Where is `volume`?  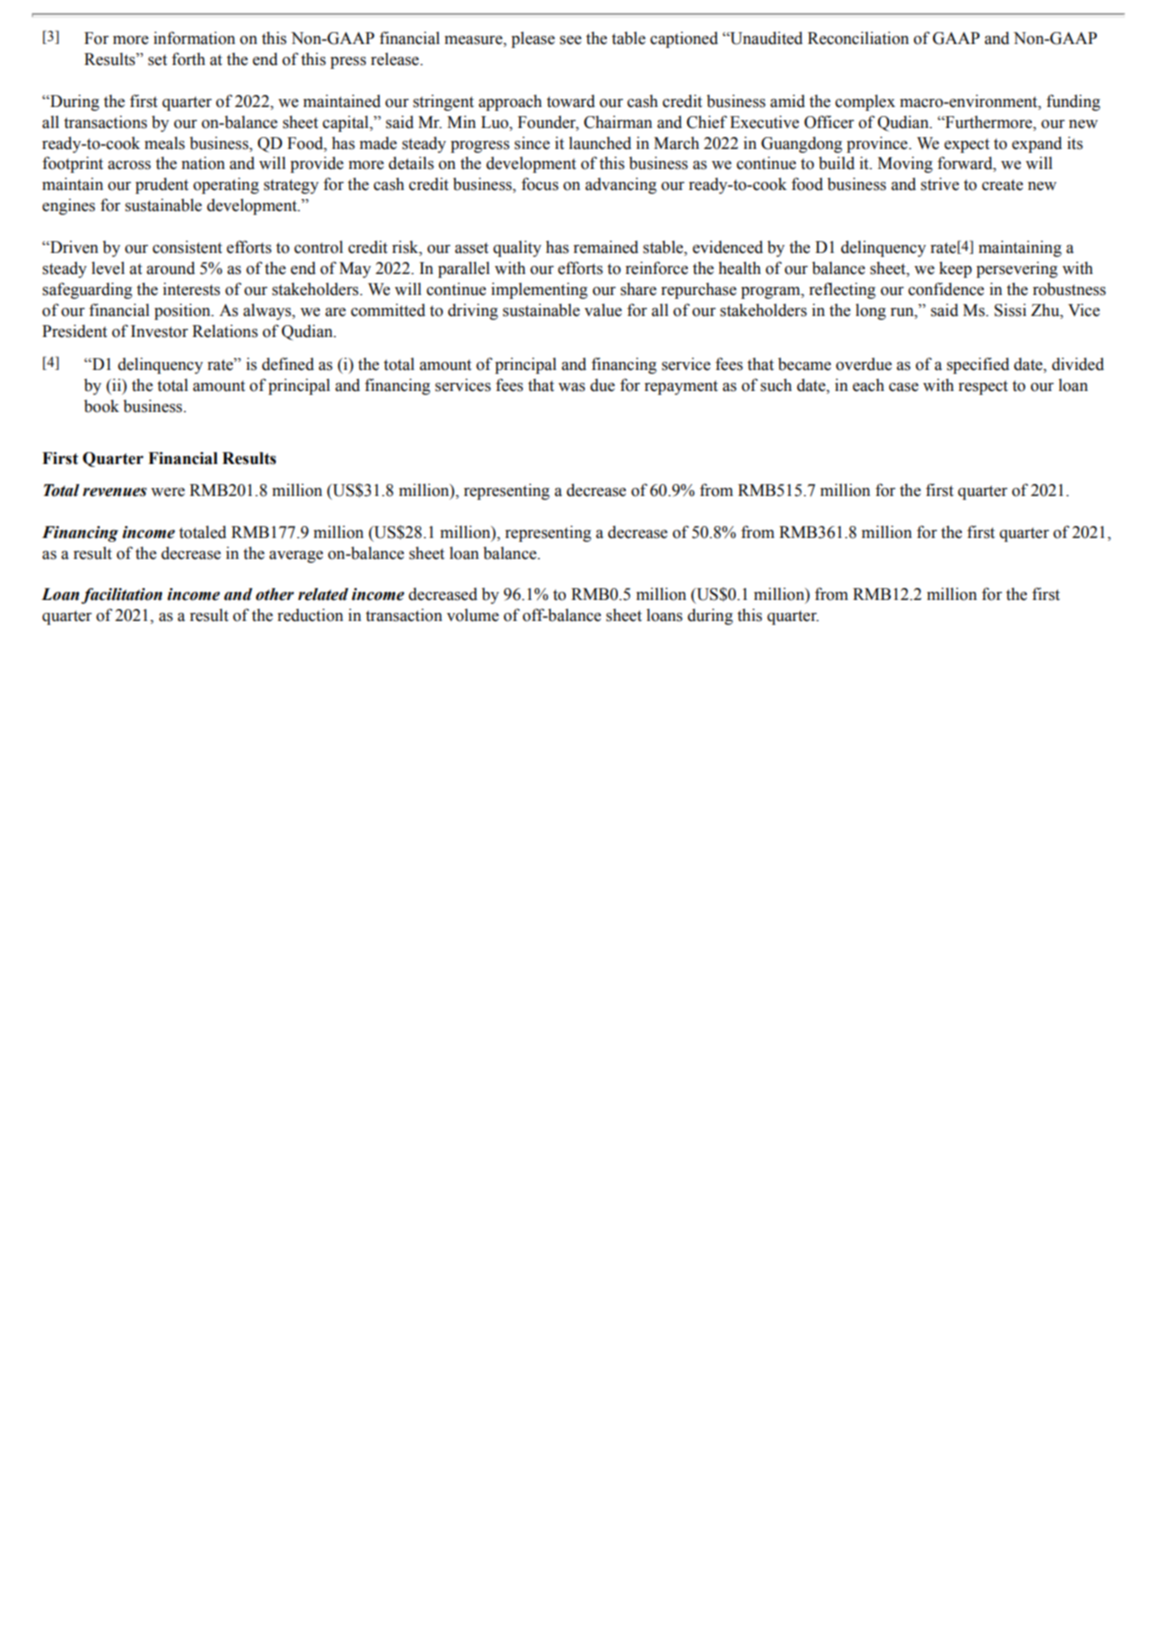
volume is located at coordinates (473, 615).
